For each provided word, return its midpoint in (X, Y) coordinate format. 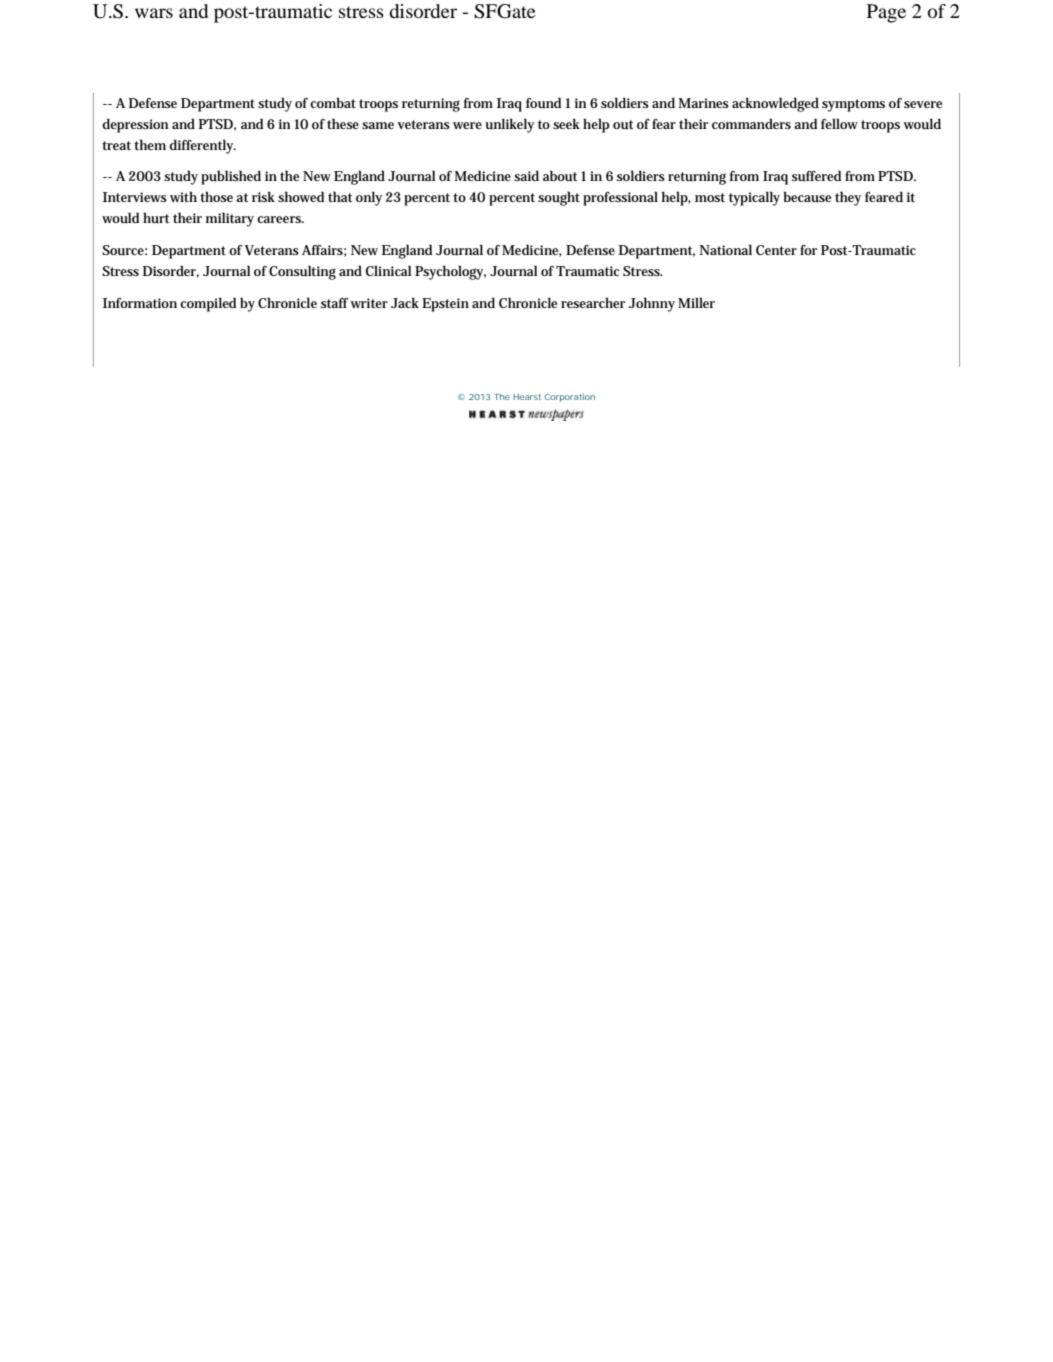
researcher (593, 302)
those (216, 196)
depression (135, 125)
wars (154, 13)
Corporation (569, 398)
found (543, 102)
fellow (839, 123)
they (848, 198)
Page (886, 13)
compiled (208, 304)
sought (559, 198)
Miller (696, 302)
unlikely (509, 125)
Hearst (527, 397)
